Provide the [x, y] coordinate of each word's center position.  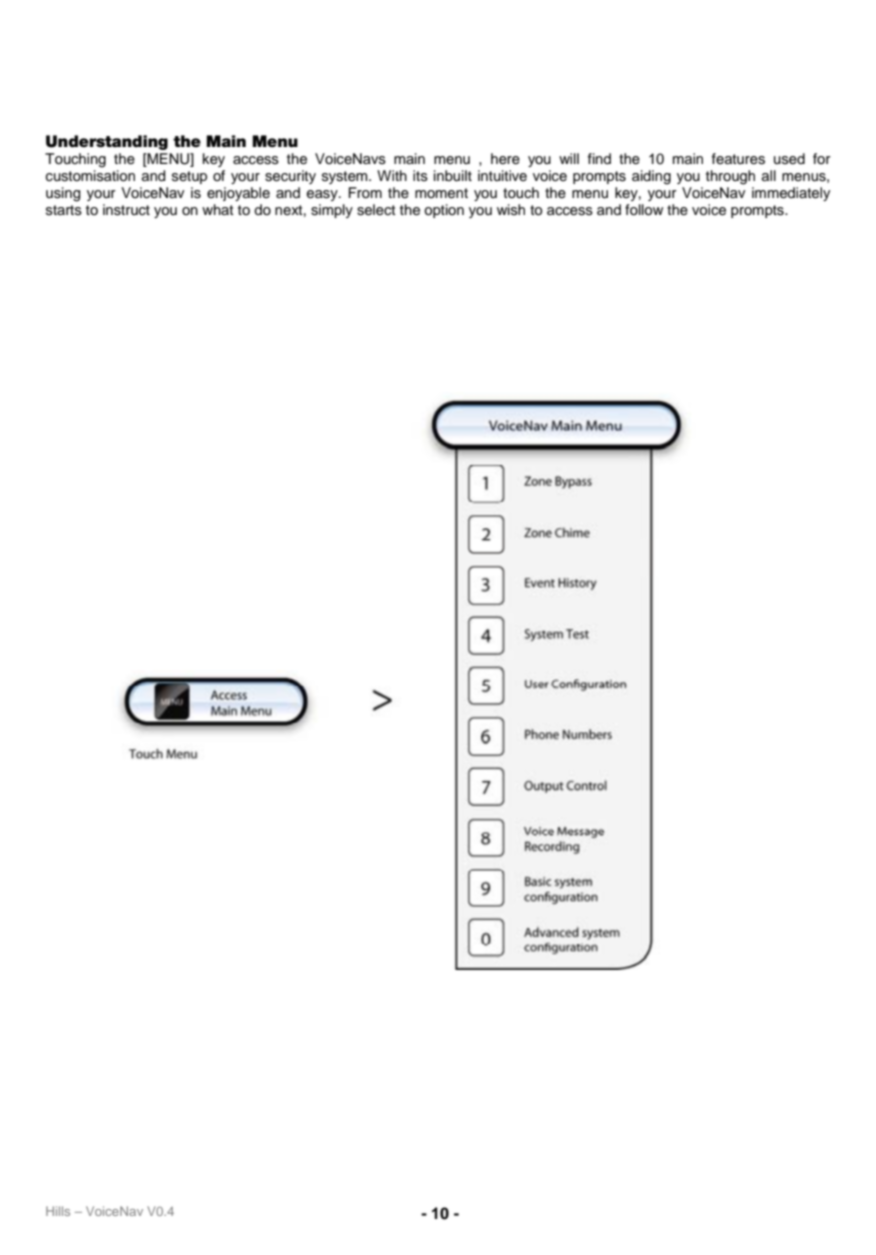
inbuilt [453, 176]
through [730, 177]
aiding [651, 177]
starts [64, 210]
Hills [58, 1211]
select [376, 210]
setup [189, 177]
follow [644, 210]
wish [511, 210]
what [218, 209]
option [444, 211]
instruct [126, 210]
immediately [791, 194]
